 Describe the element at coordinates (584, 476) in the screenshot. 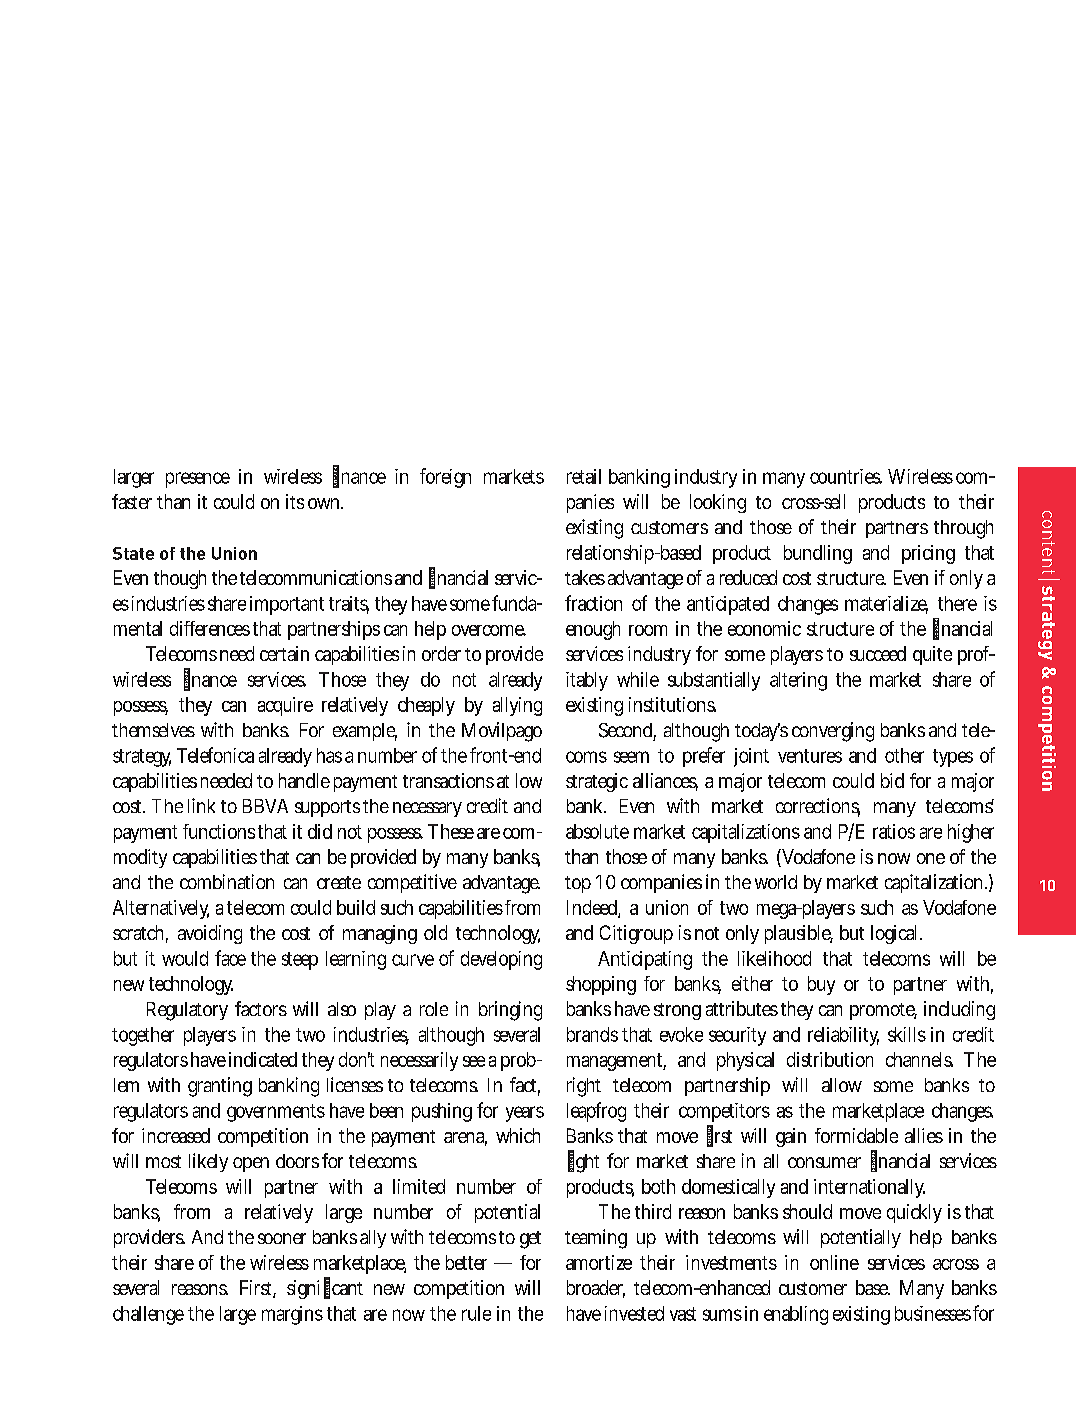

I see `retail` at that location.
